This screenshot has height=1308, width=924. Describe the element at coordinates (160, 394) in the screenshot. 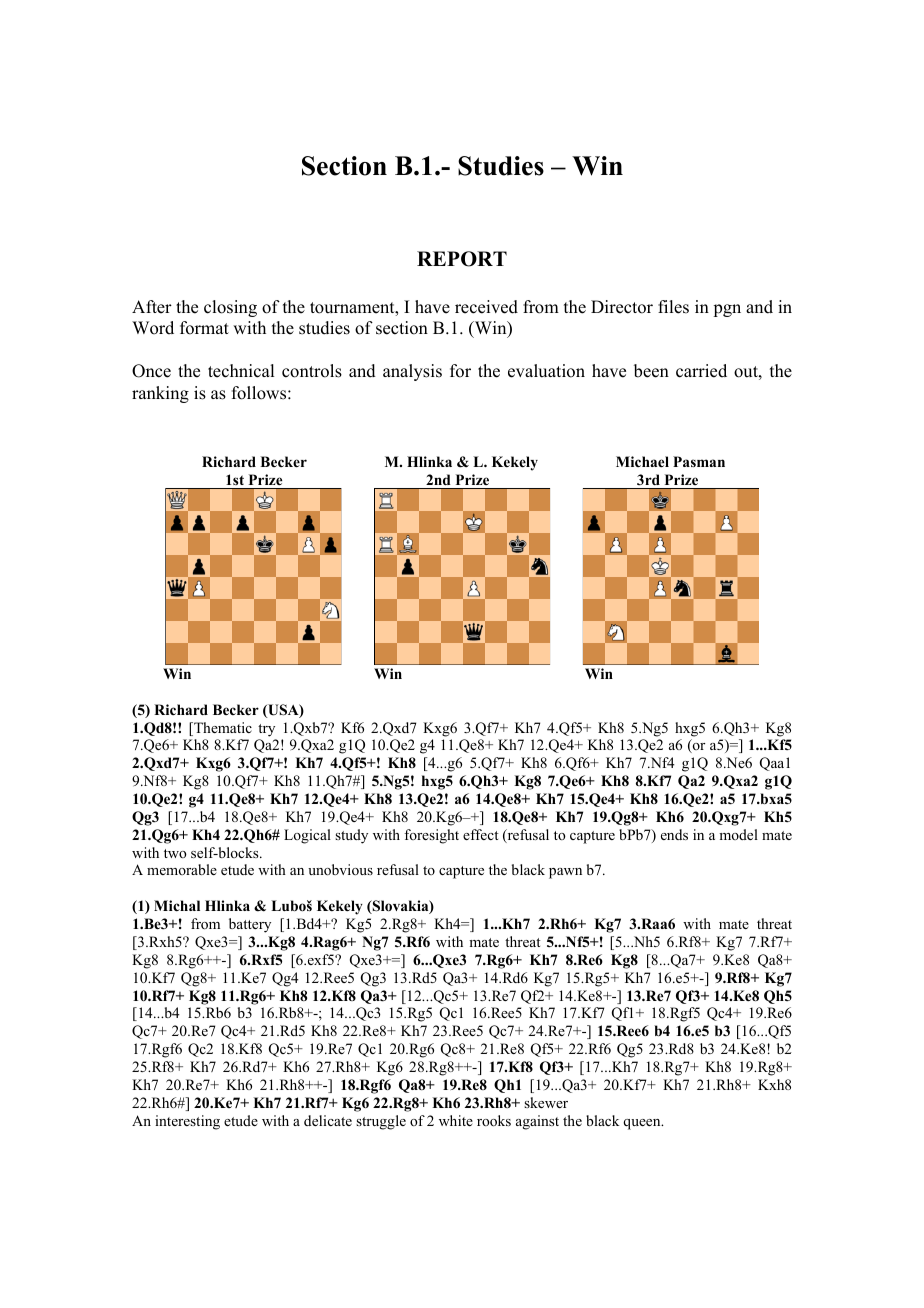

I see `ranking` at that location.
